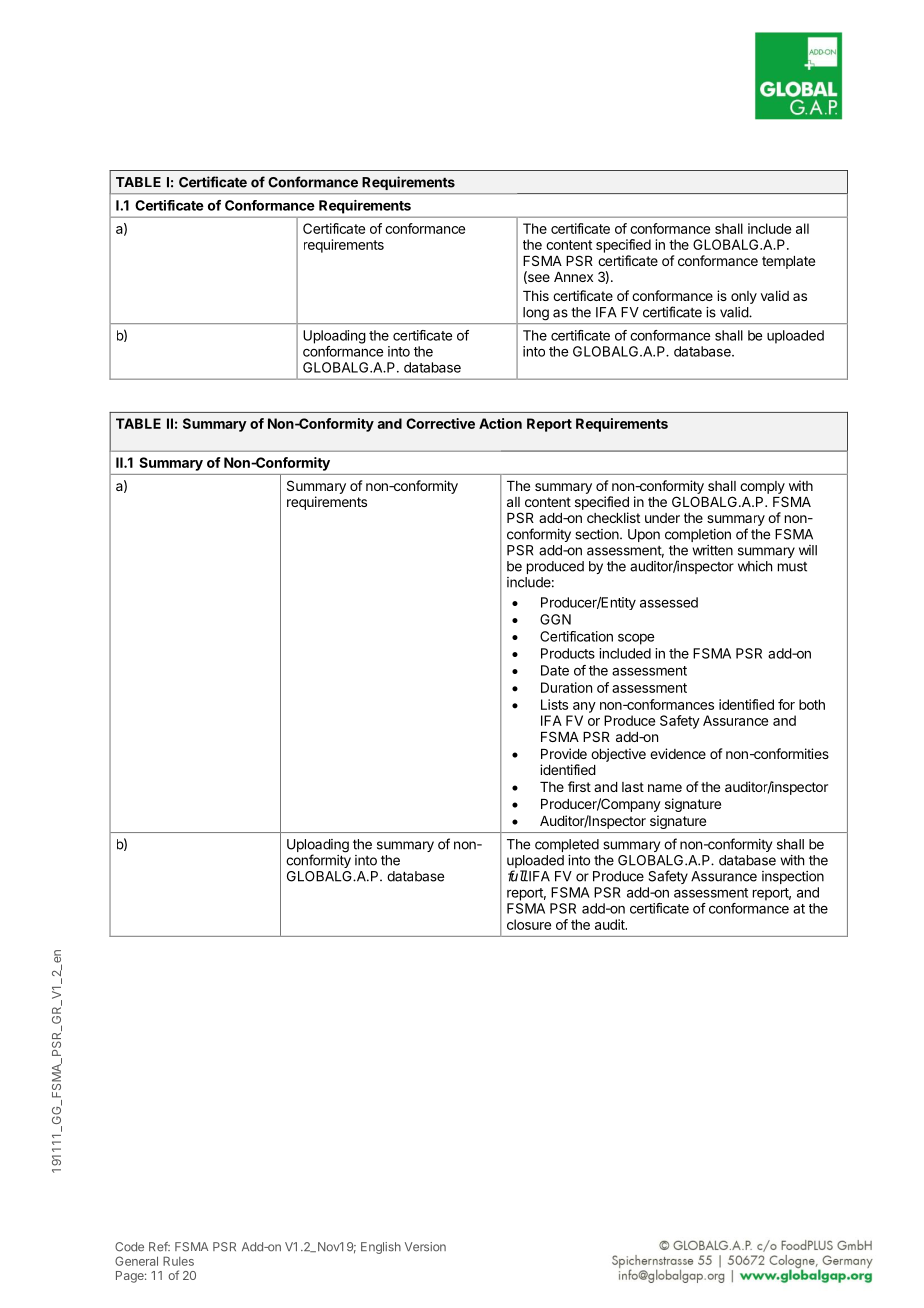  What do you see at coordinates (440, 423) in the document?
I see `Corrective` at bounding box center [440, 423].
